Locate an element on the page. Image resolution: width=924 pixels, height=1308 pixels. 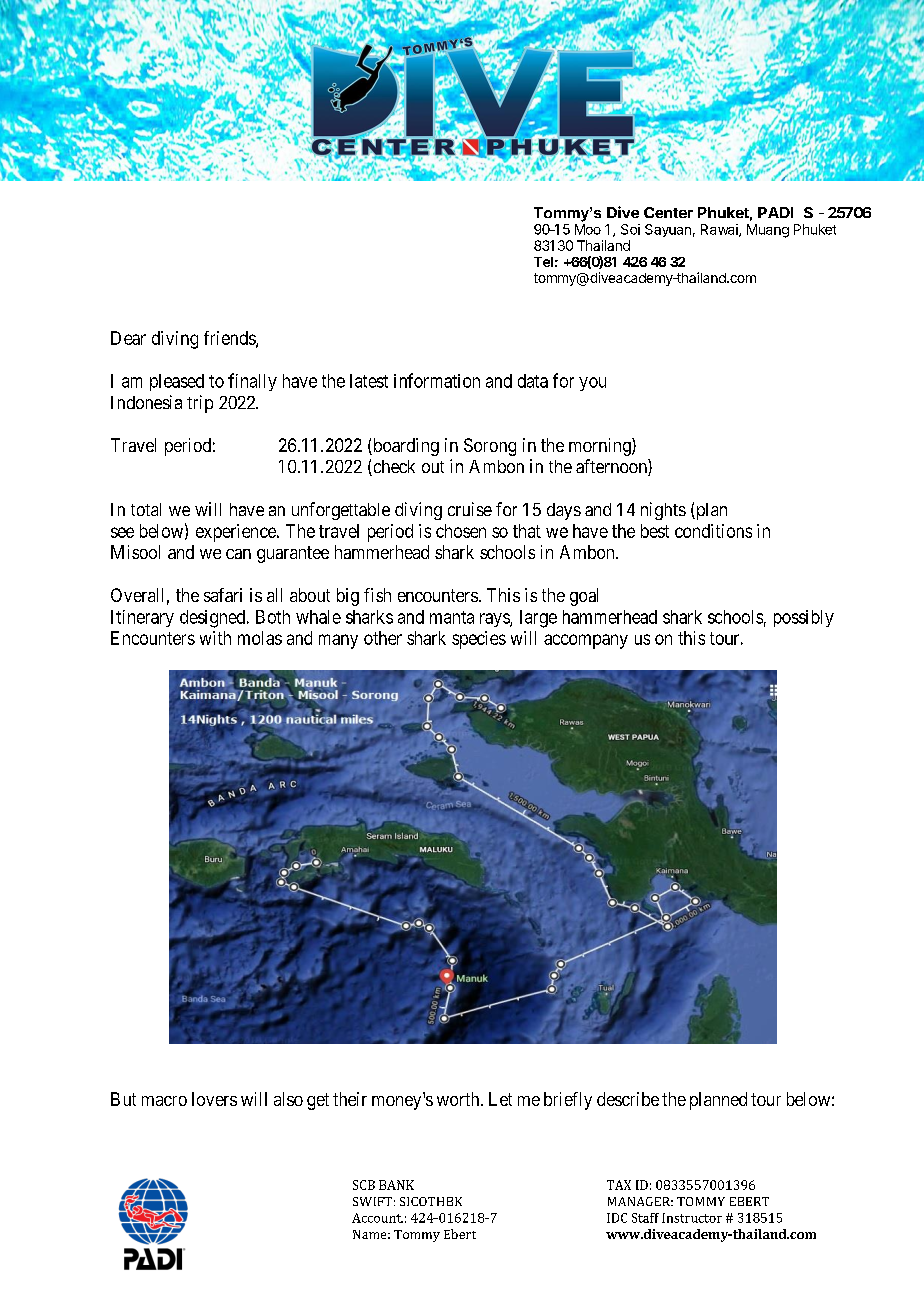
BANK is located at coordinates (396, 1185).
